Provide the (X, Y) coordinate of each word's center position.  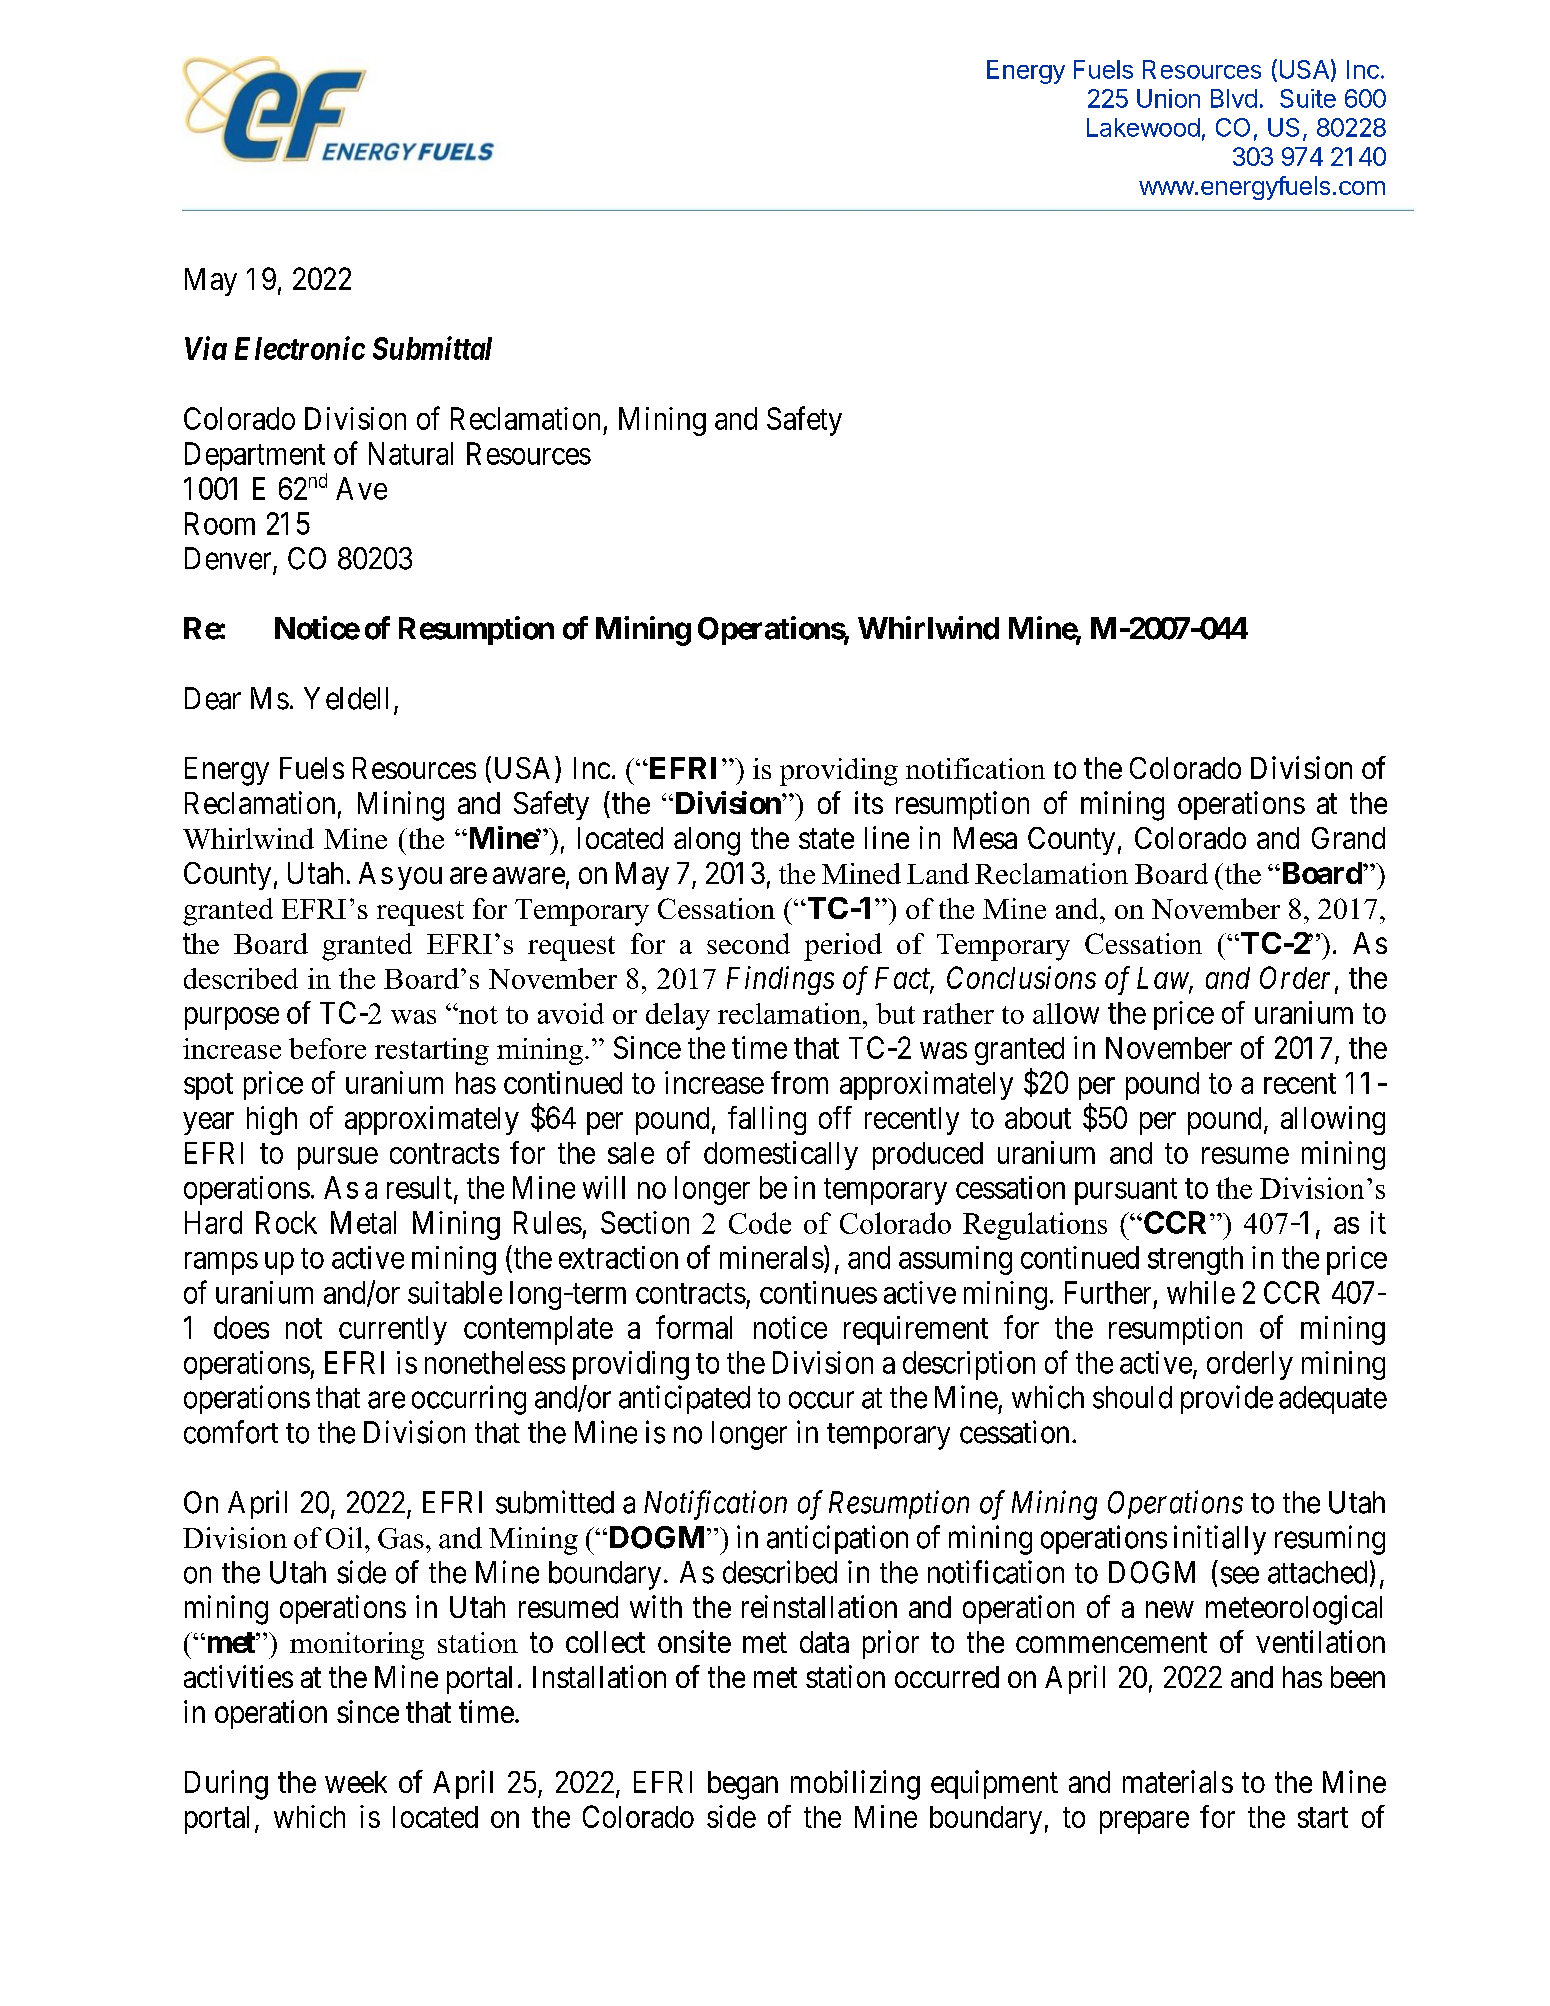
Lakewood (1143, 127)
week (356, 1782)
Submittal (432, 348)
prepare (1144, 1822)
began (743, 1785)
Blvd (1234, 98)
